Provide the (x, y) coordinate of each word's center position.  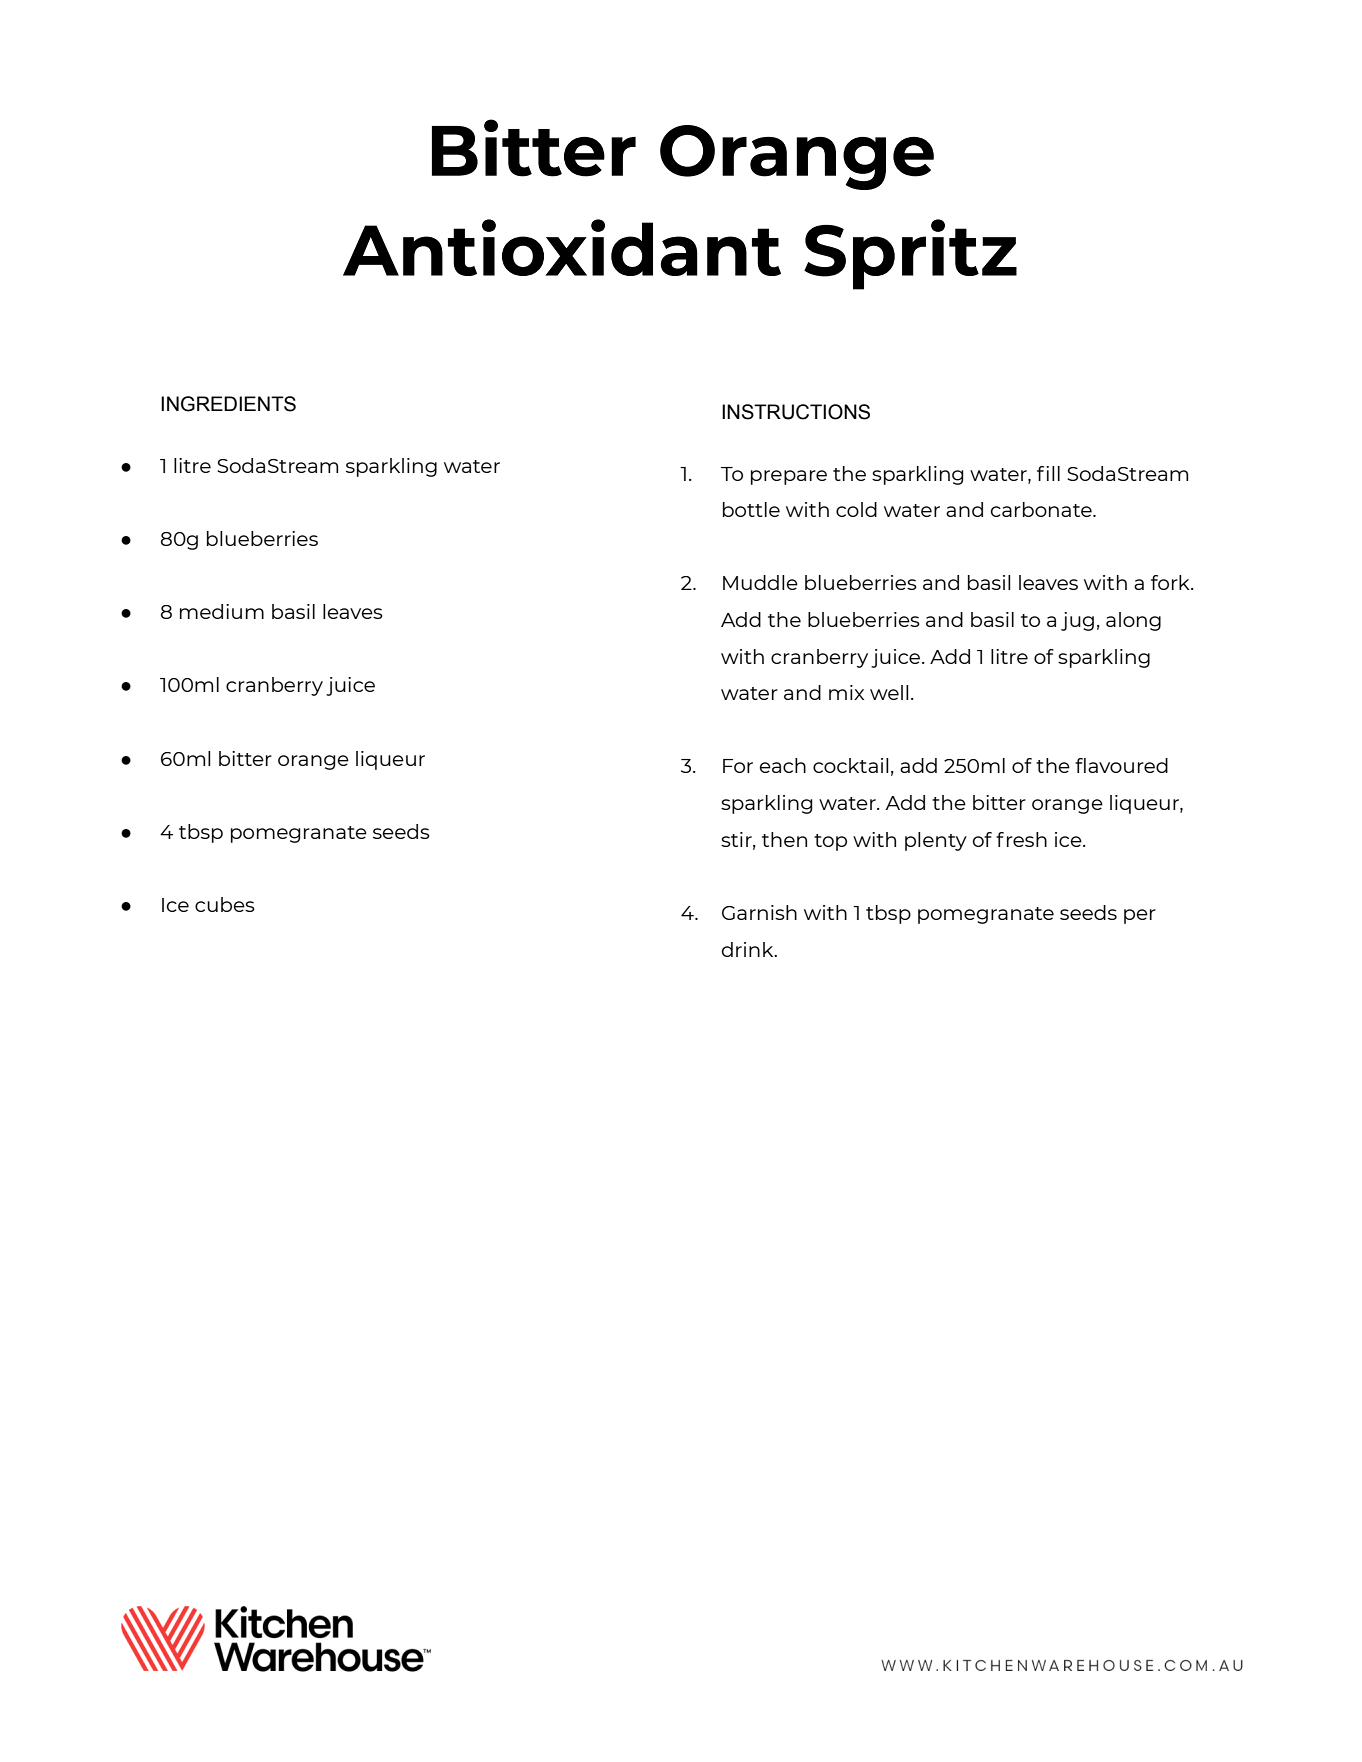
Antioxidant (562, 247)
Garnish (759, 912)
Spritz (910, 254)
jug (1077, 621)
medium (222, 611)
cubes (225, 904)
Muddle (760, 582)
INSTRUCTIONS (796, 412)
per (1140, 916)
